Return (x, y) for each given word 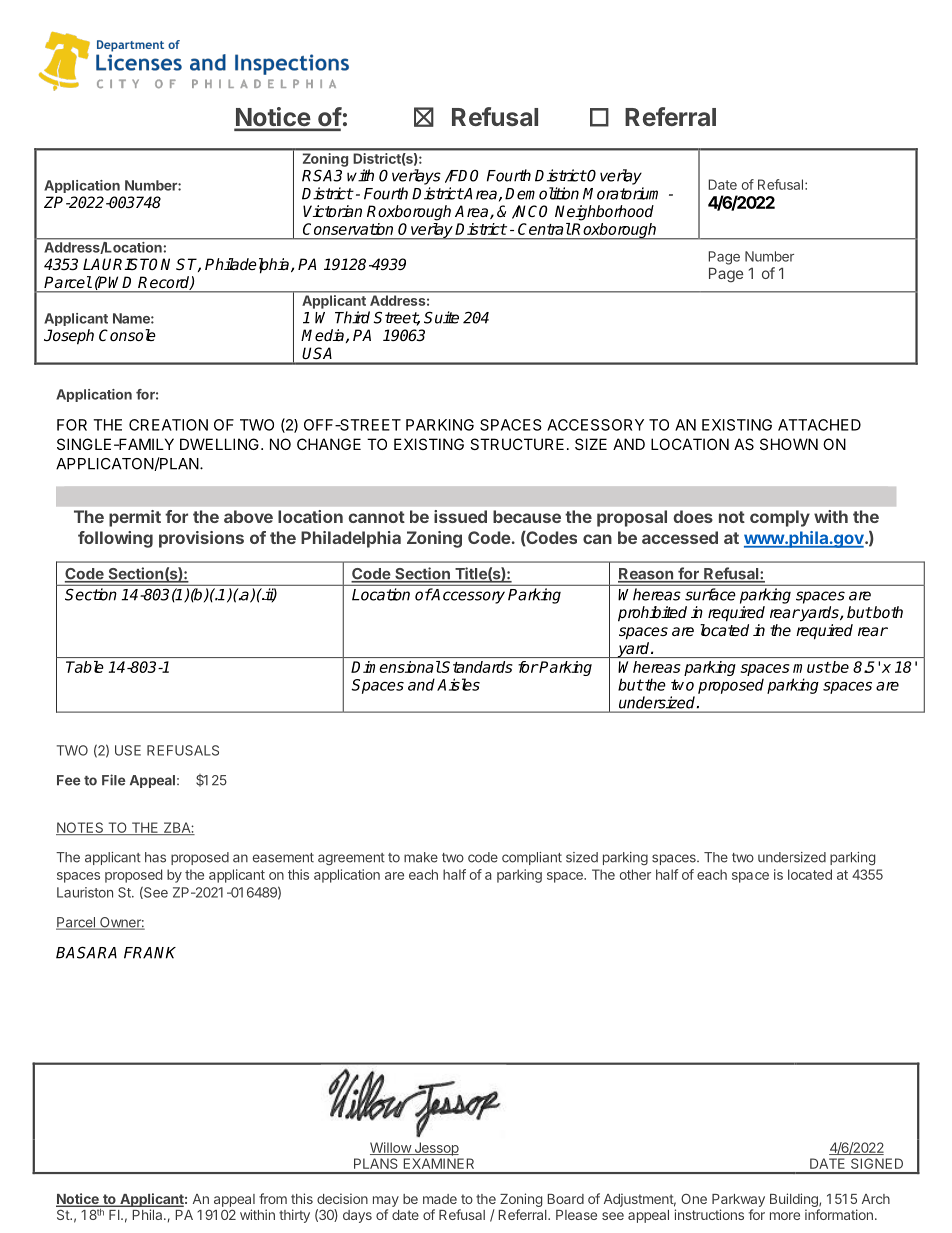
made (440, 1199)
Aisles (458, 684)
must (812, 667)
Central (544, 229)
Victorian (332, 211)
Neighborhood (604, 213)
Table (85, 667)
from (273, 1198)
